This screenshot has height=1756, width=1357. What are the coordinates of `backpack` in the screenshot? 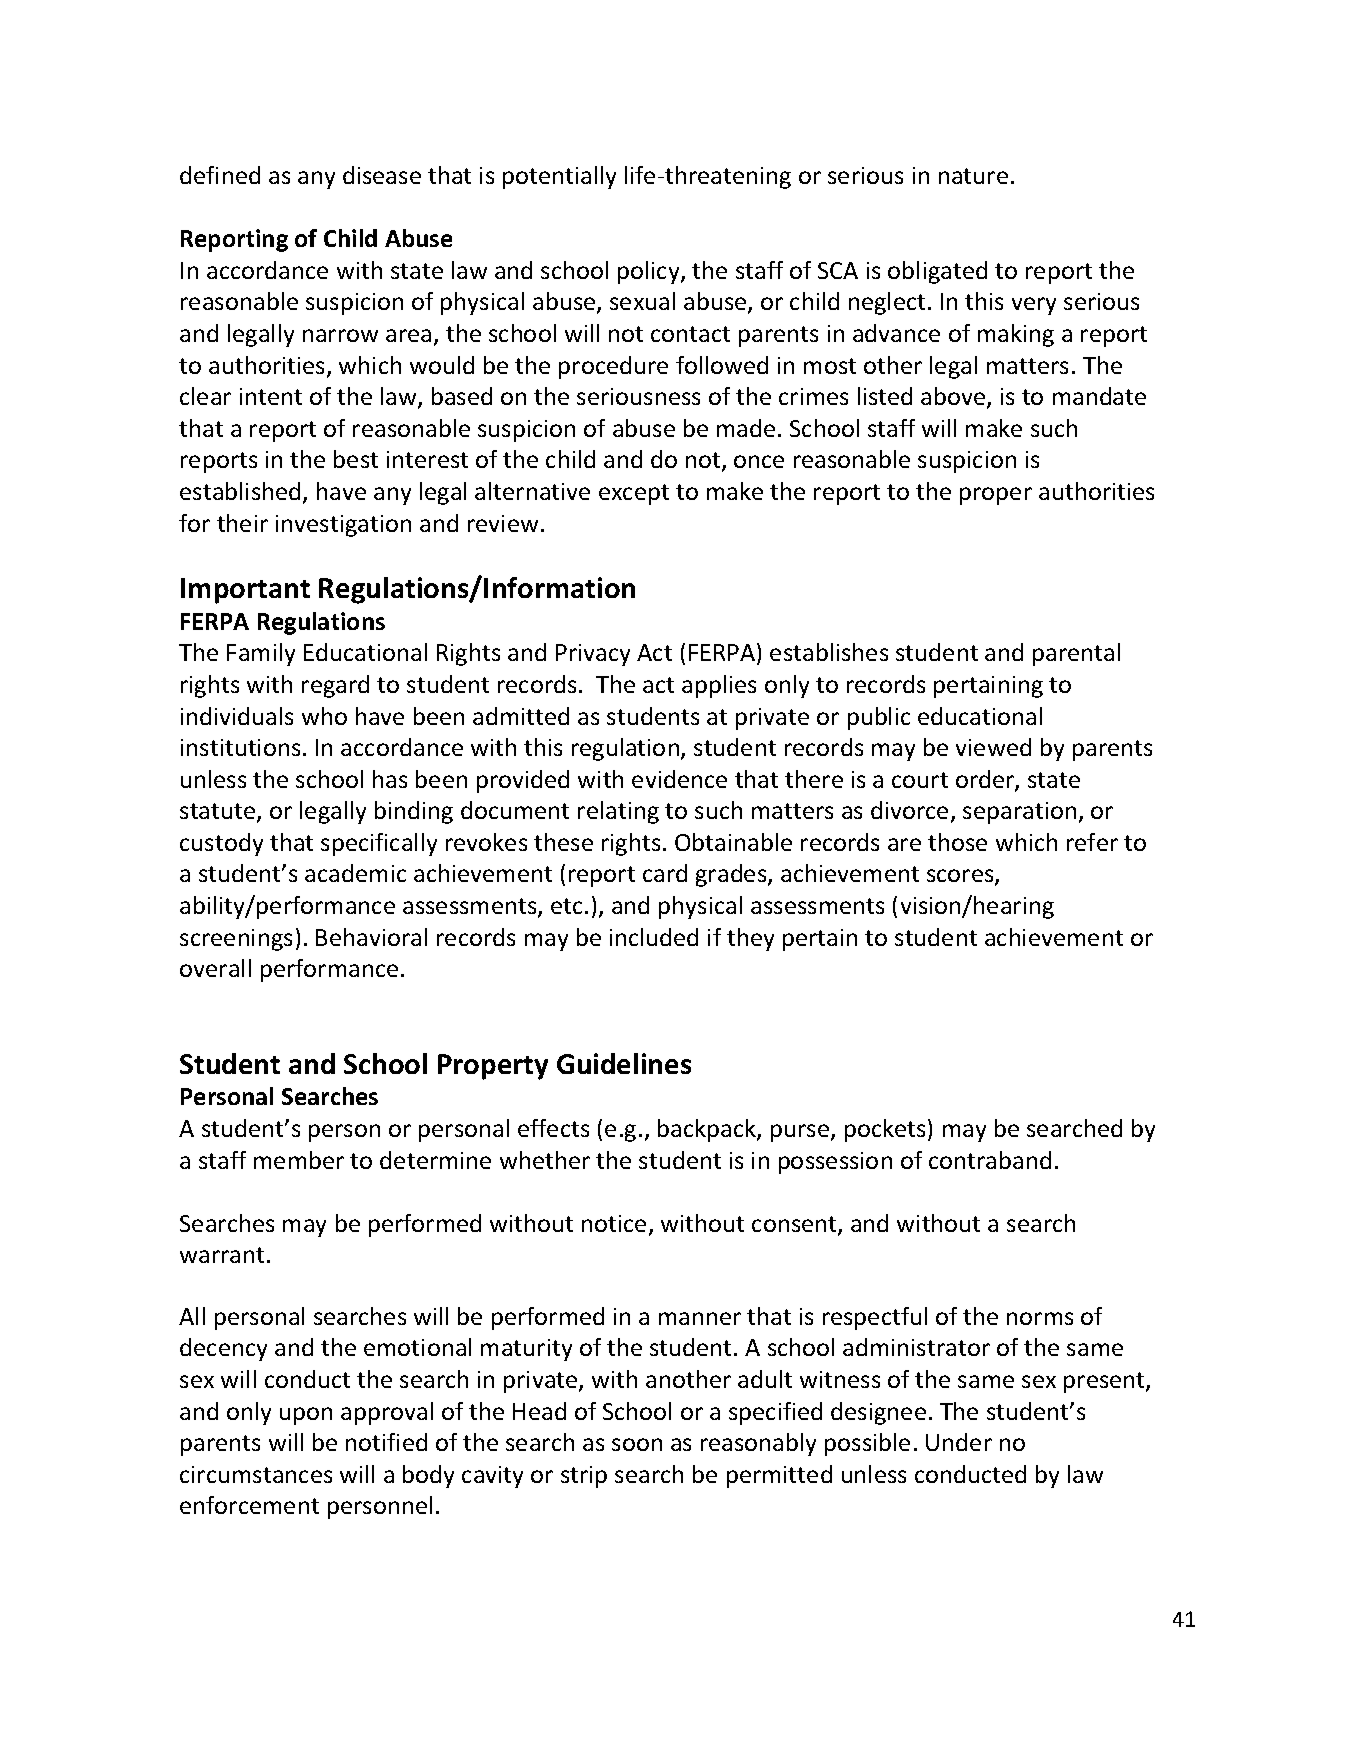 It's located at (708, 1130).
